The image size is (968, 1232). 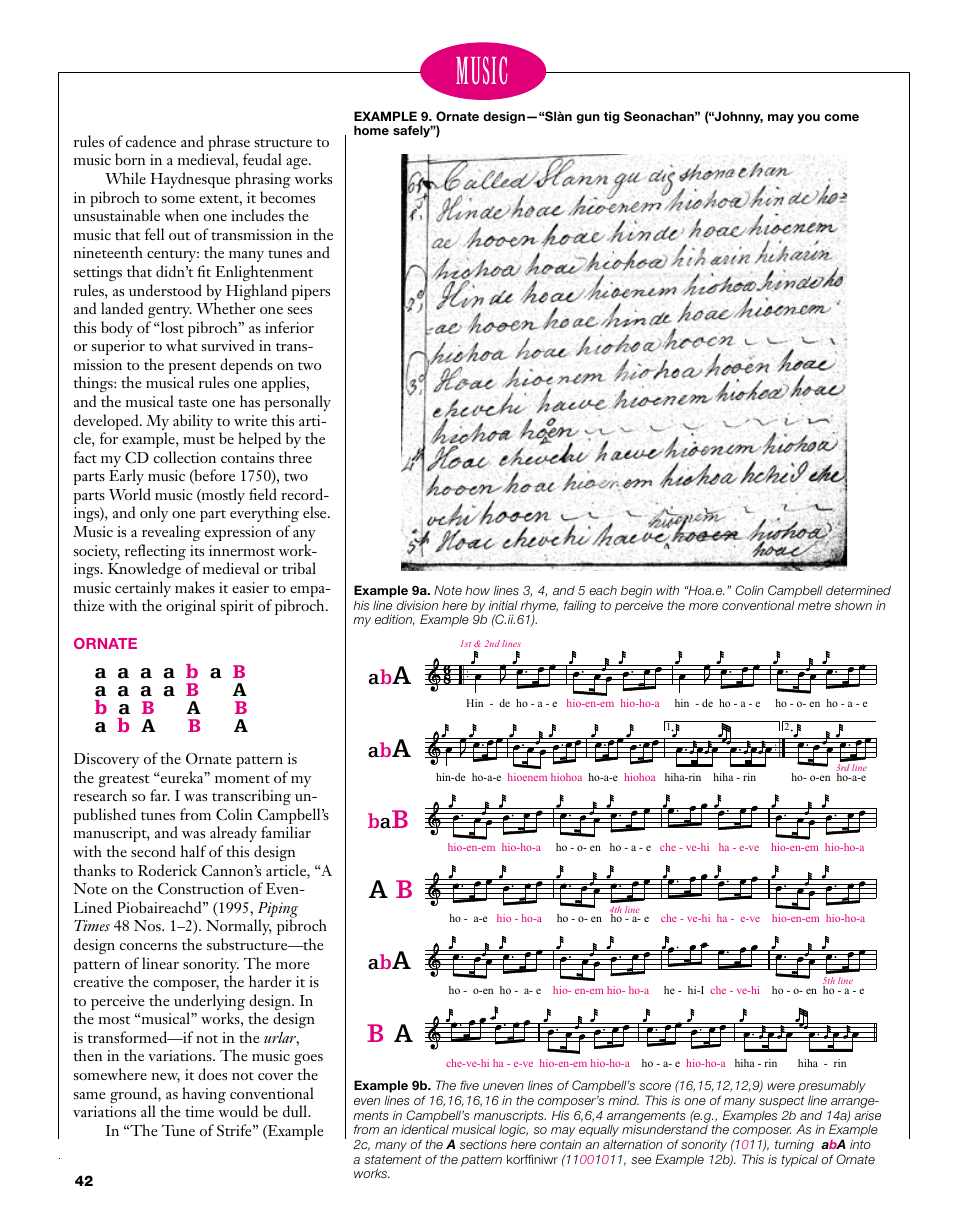 What do you see at coordinates (192, 403) in the image?
I see `taste` at bounding box center [192, 403].
